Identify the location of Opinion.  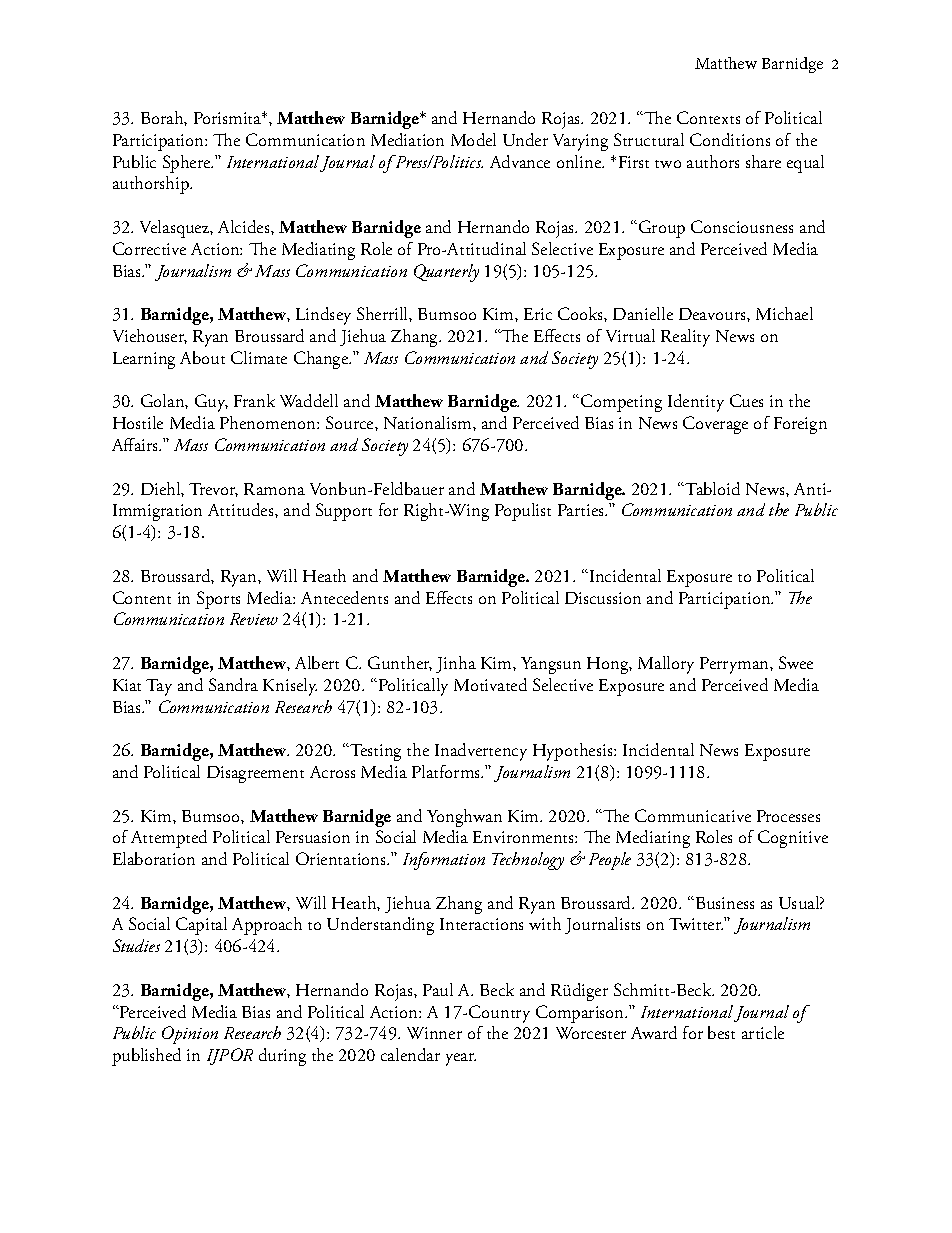
(190, 1035).
